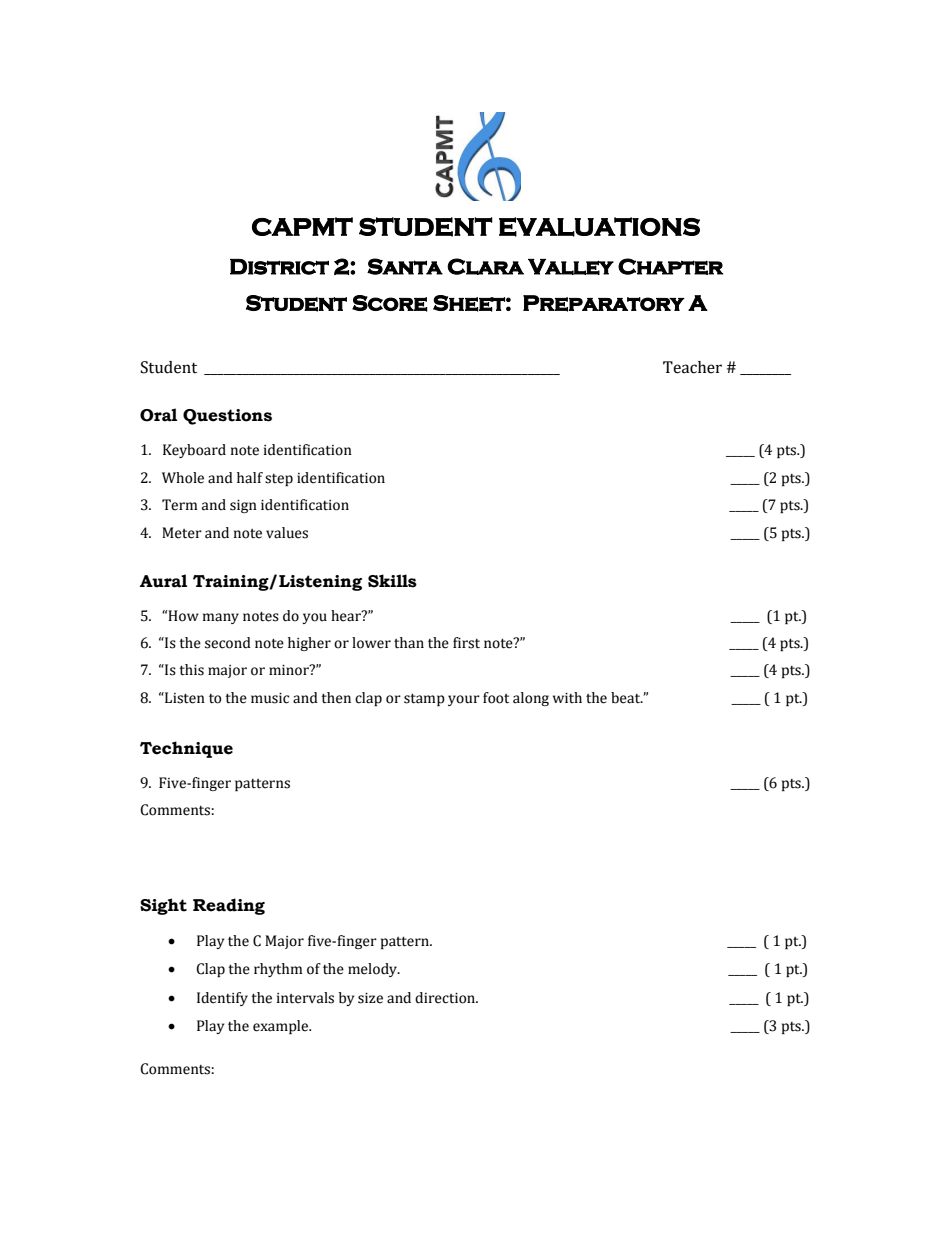 The image size is (952, 1233). I want to click on direction, so click(446, 998).
